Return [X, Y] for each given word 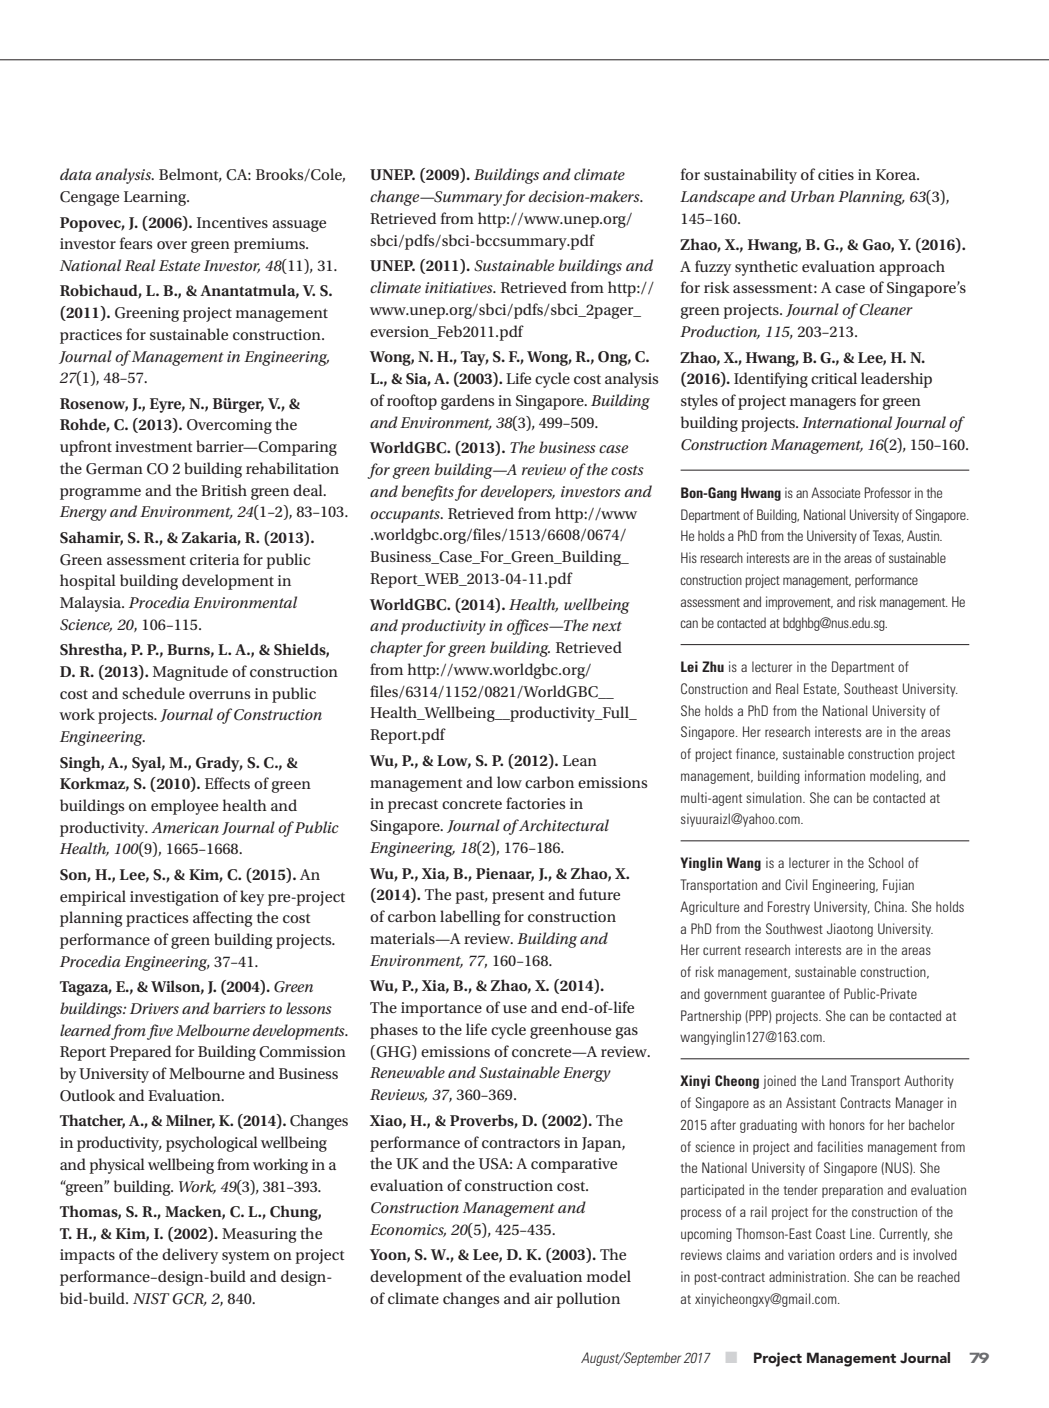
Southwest [794, 928]
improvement [799, 603]
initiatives [460, 287]
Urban [813, 196]
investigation [174, 898]
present [518, 897]
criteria [214, 559]
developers [518, 493]
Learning [156, 198]
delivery [190, 1256]
